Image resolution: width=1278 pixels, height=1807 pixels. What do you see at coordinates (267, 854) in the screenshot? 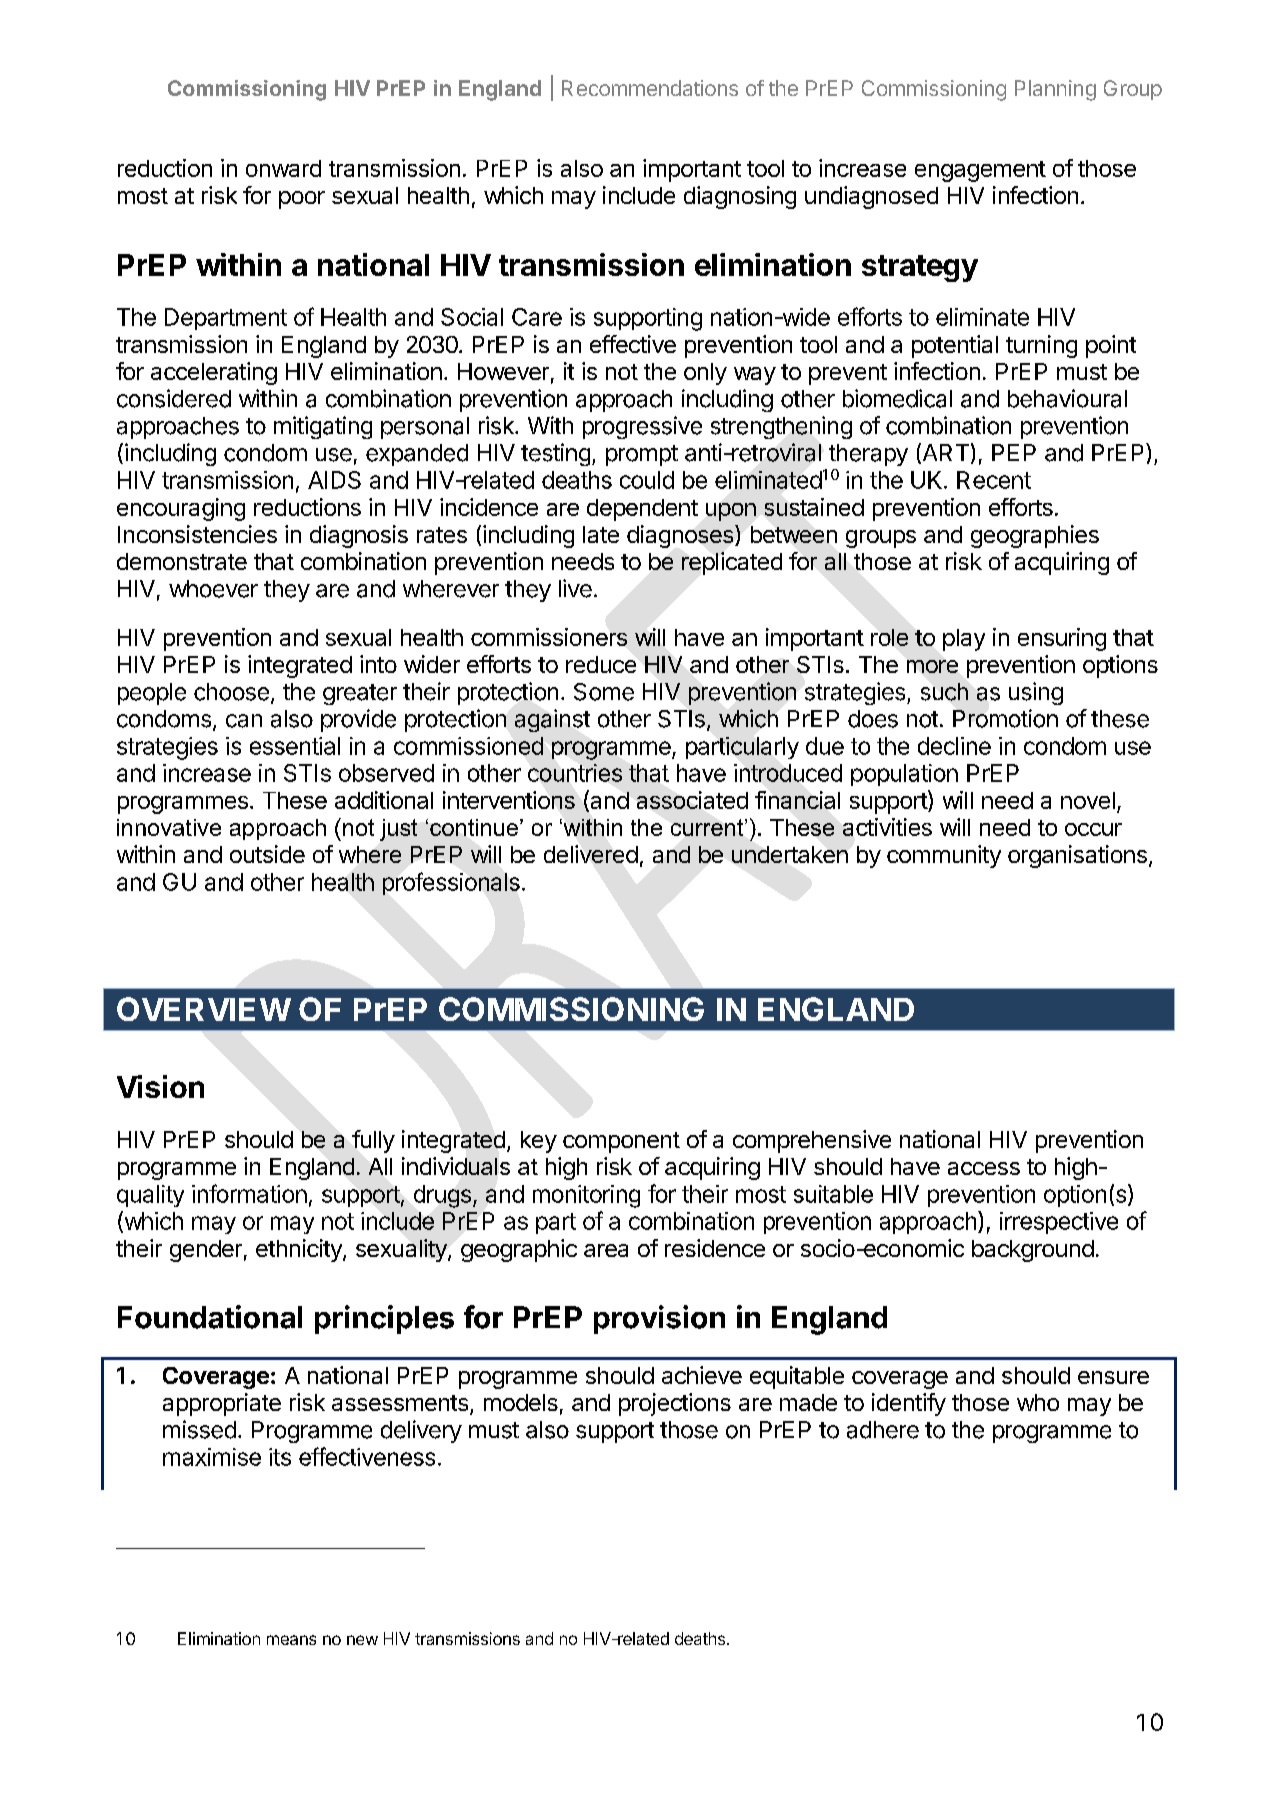
I see `outside` at bounding box center [267, 854].
